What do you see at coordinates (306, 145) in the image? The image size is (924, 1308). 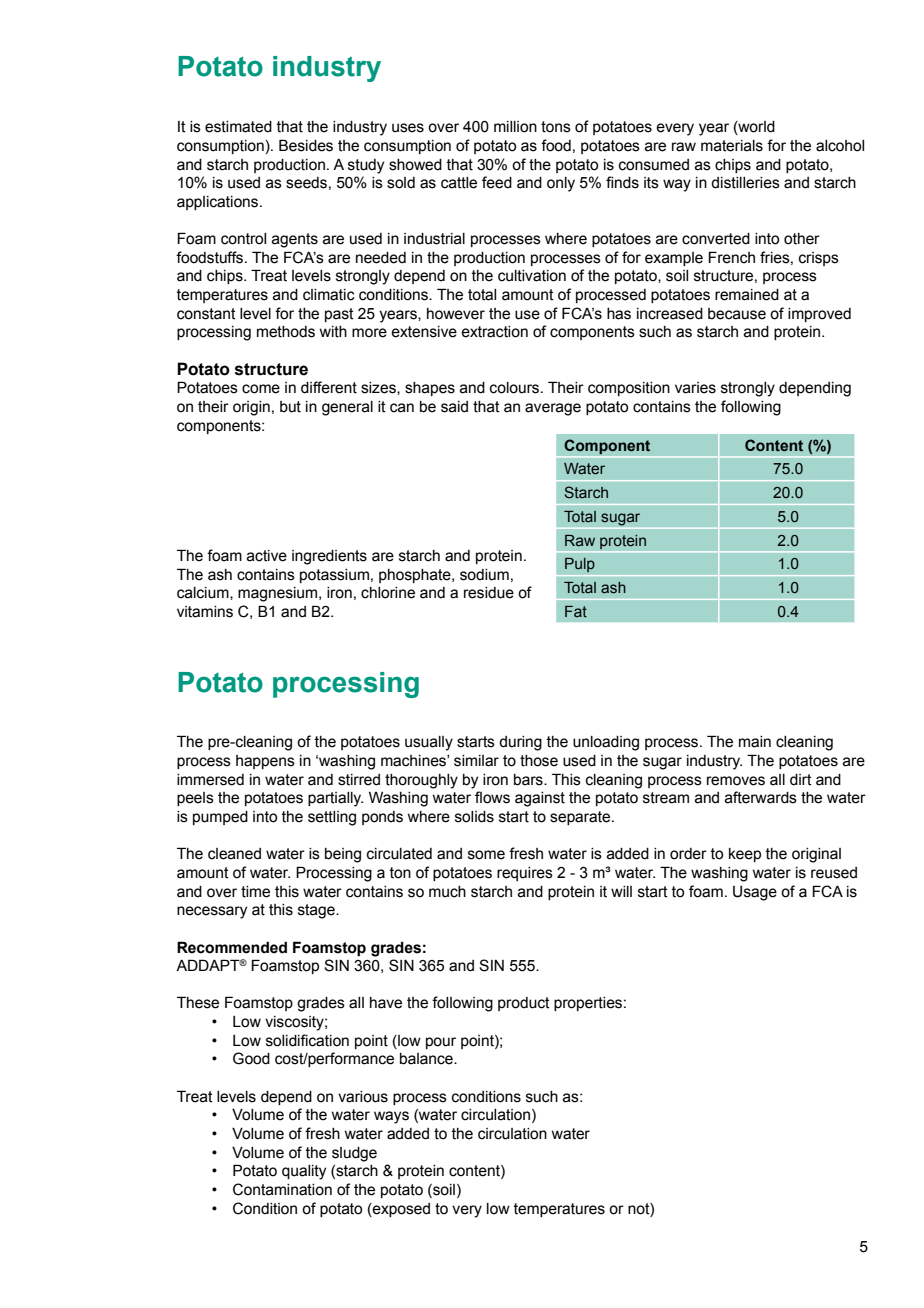 I see `Besides` at bounding box center [306, 145].
